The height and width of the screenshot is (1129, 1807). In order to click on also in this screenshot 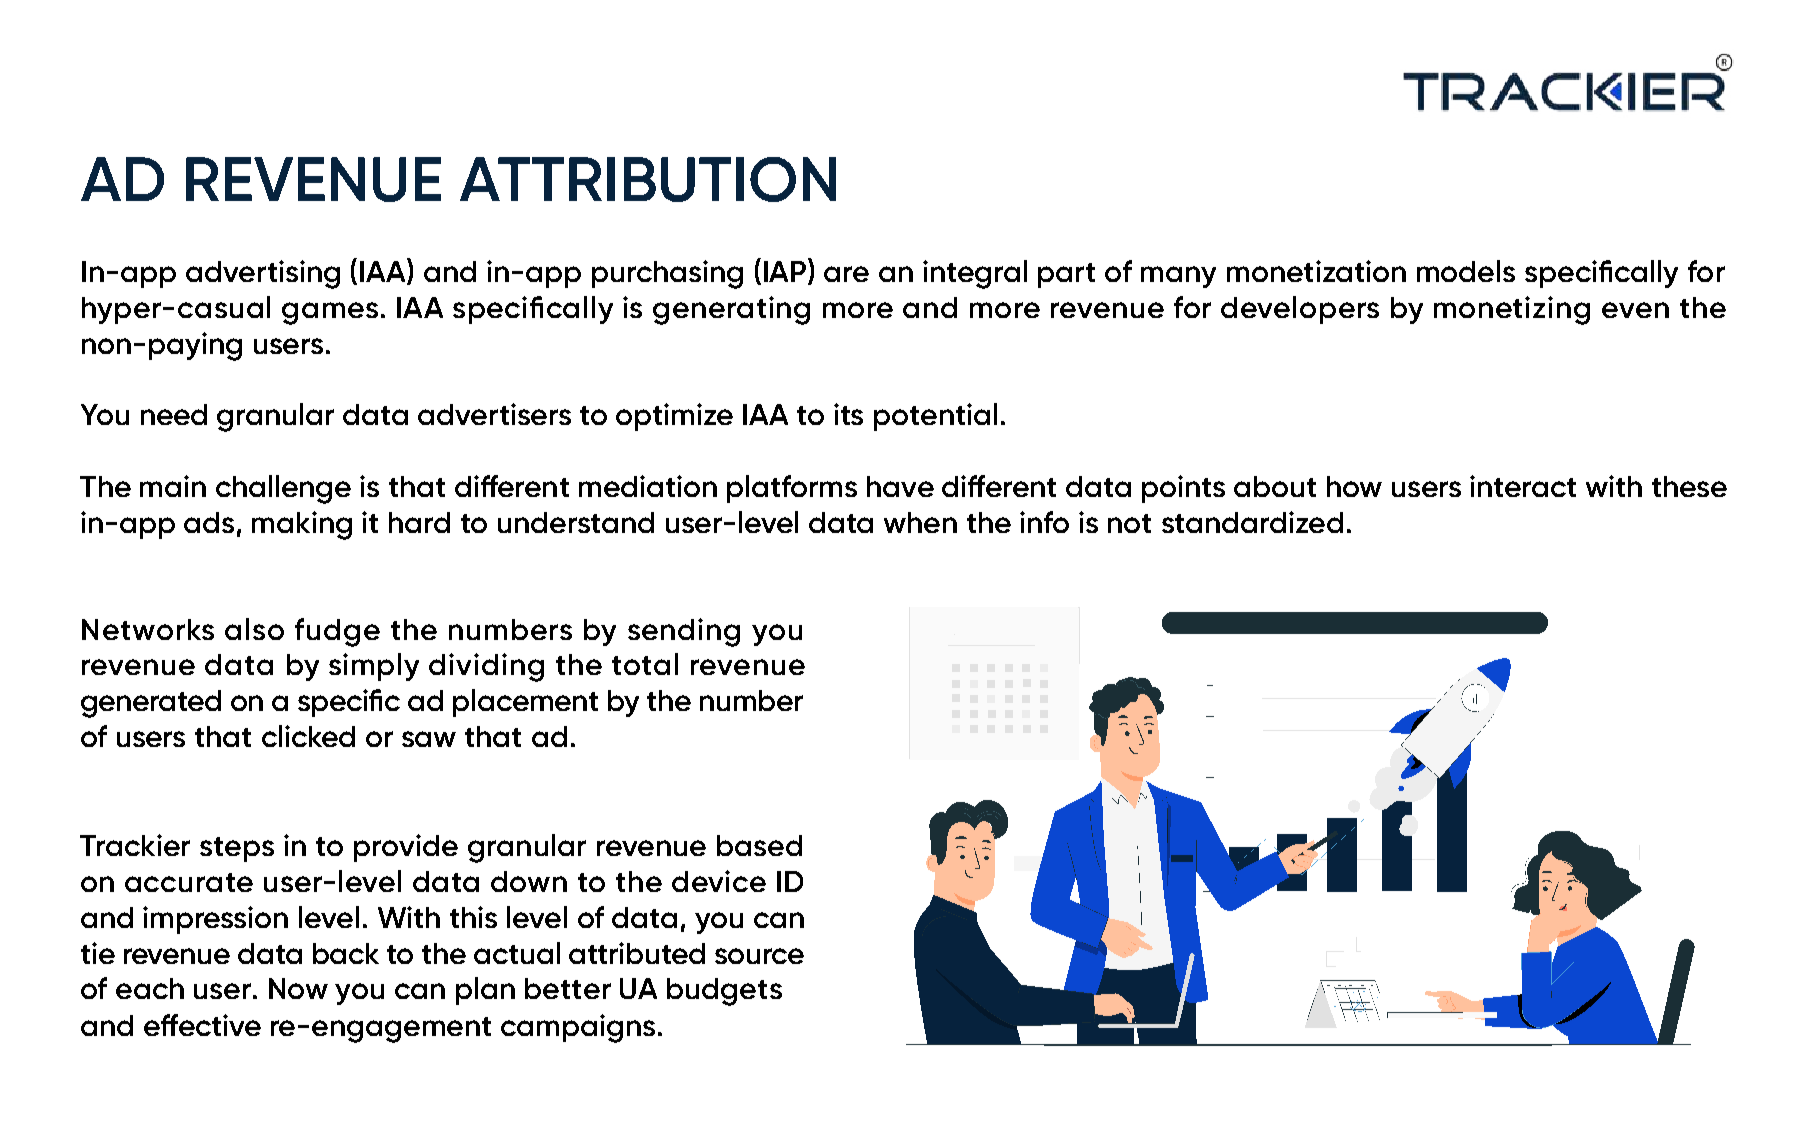, I will do `click(254, 629)`.
